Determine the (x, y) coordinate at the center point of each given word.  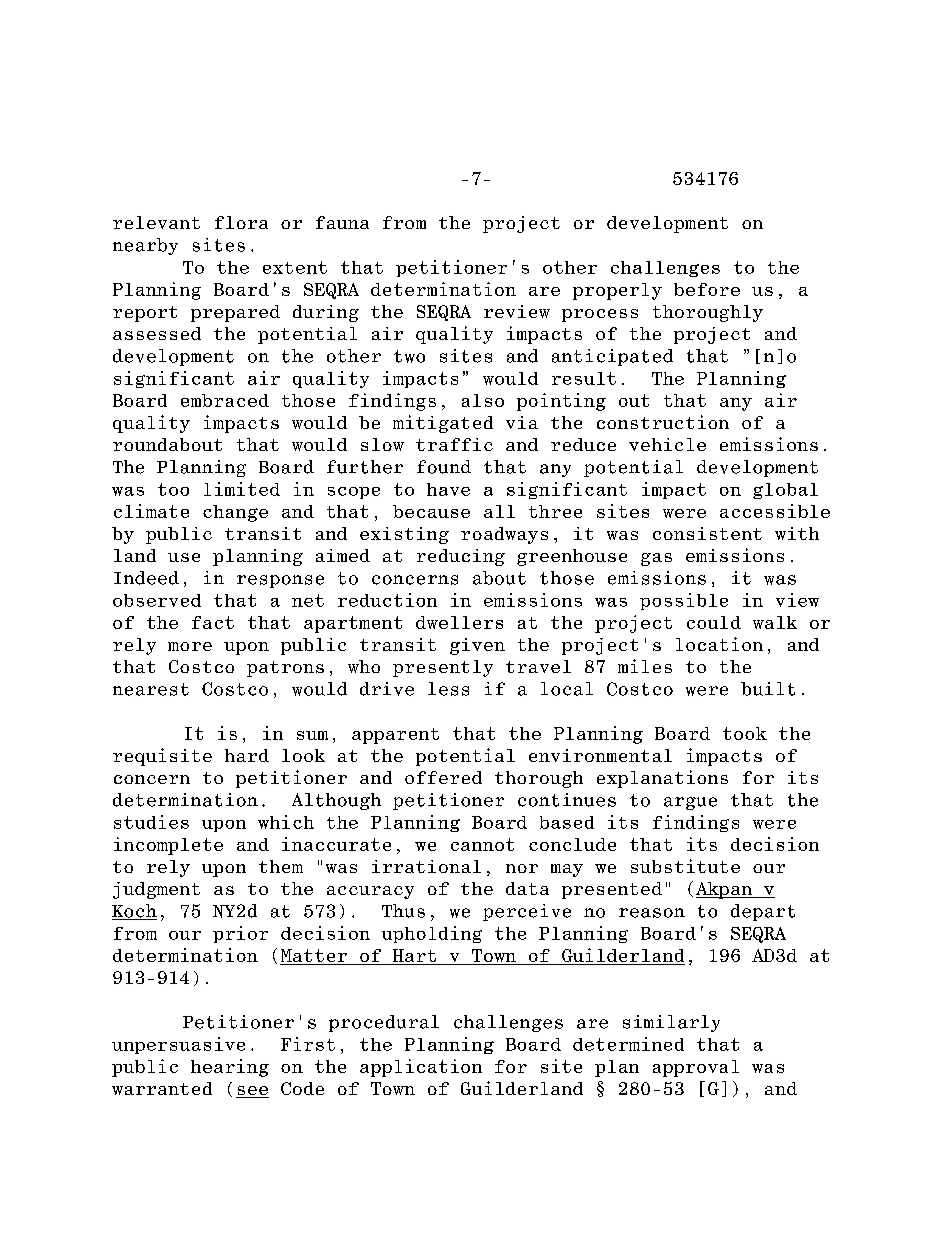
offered (443, 777)
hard (247, 755)
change (235, 513)
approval (696, 1068)
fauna (342, 222)
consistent (707, 533)
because (431, 511)
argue (690, 803)
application (421, 1068)
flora (241, 222)
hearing (230, 1068)
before (707, 289)
